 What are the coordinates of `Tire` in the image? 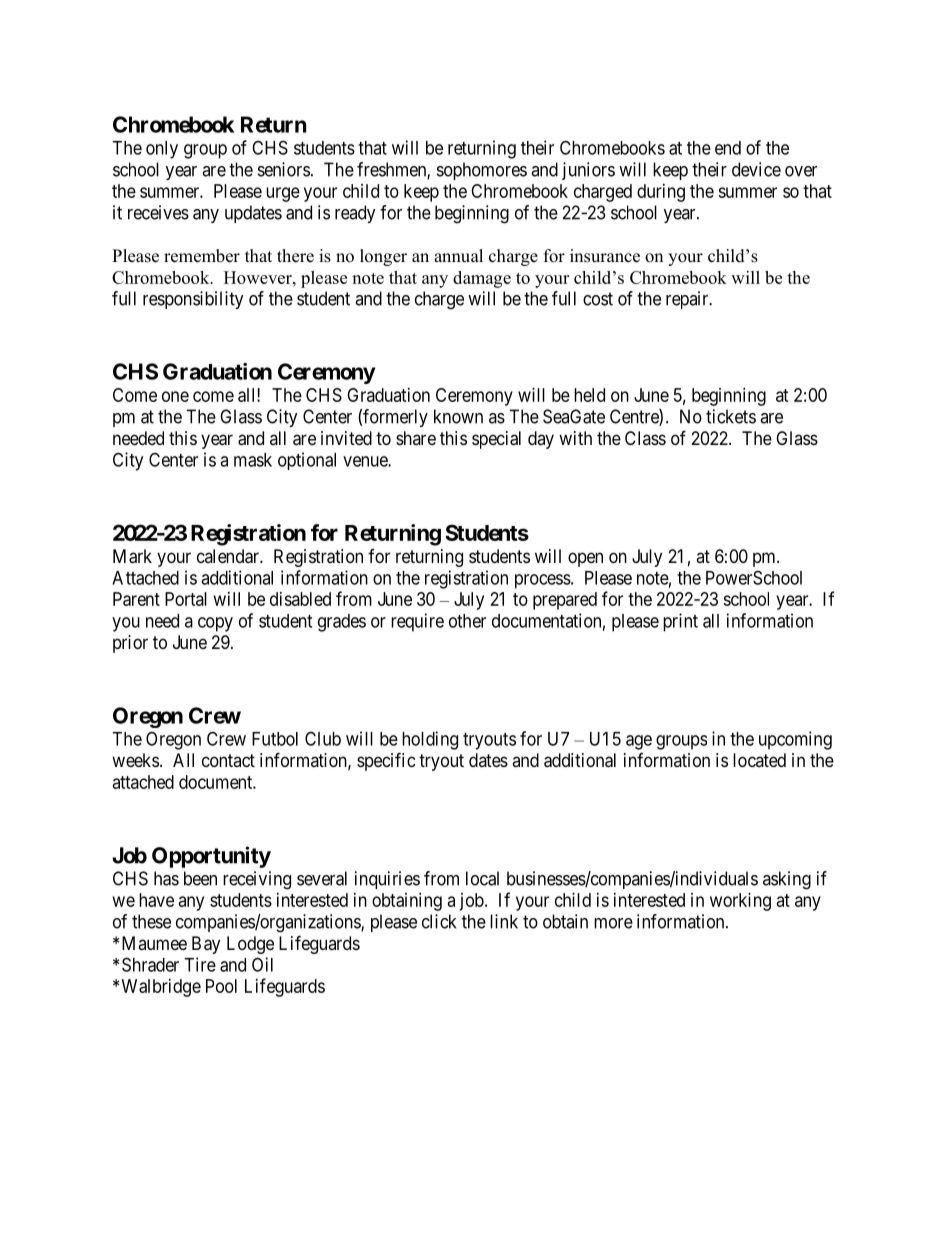 It's located at (200, 964).
